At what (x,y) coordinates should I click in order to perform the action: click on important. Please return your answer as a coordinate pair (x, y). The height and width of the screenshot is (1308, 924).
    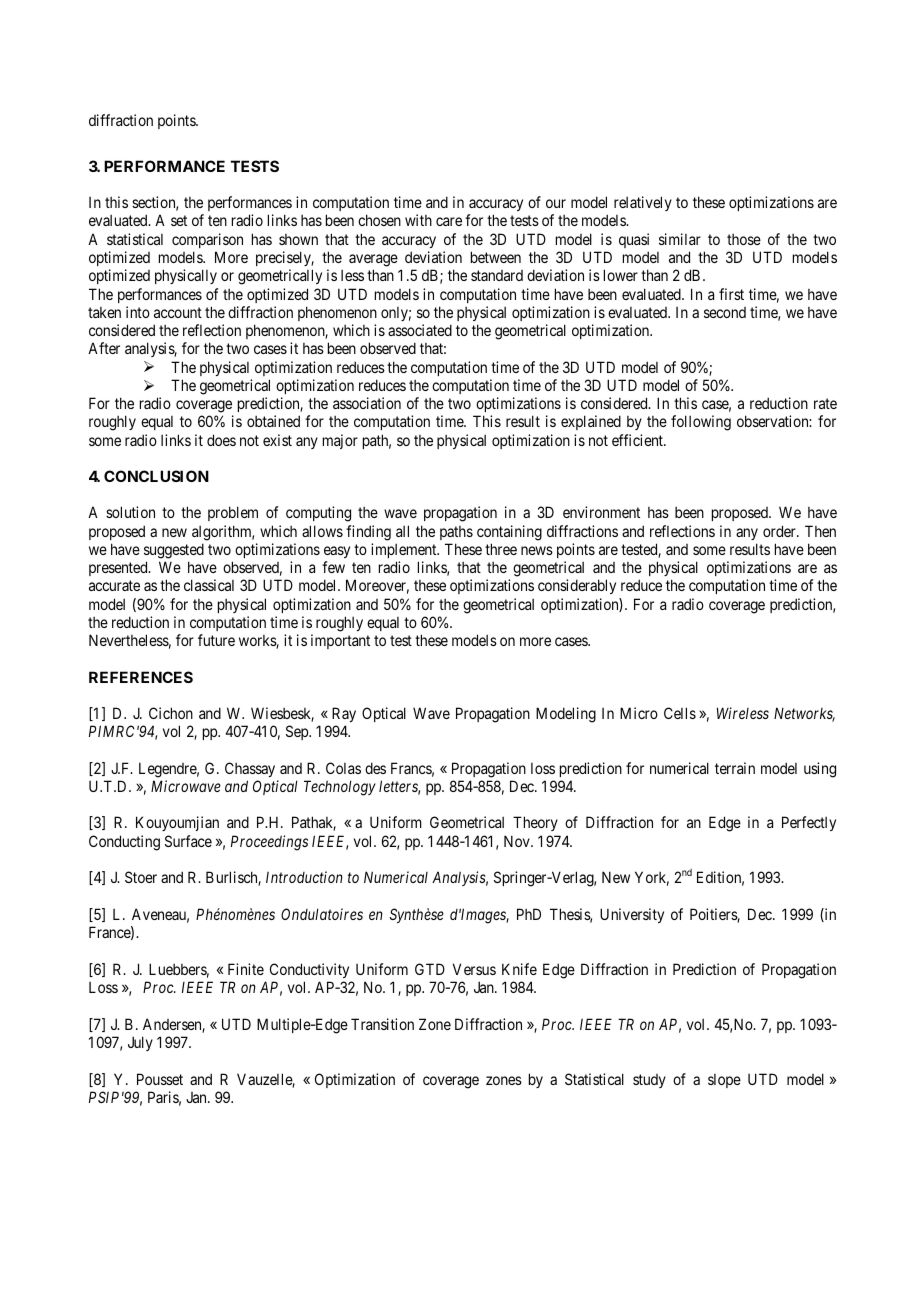
    Looking at the image, I should click on (340, 641).
